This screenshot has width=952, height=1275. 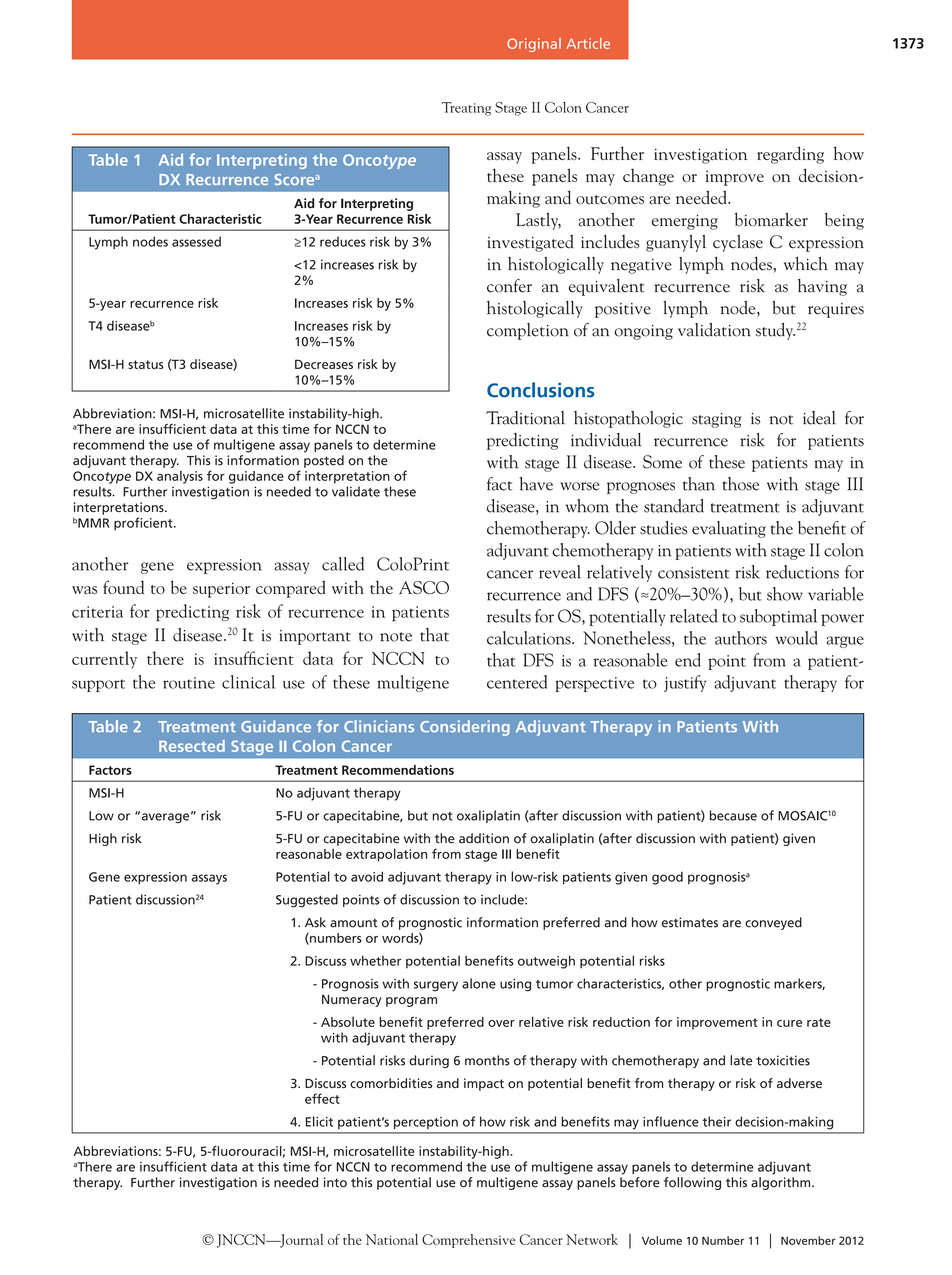 What do you see at coordinates (335, 1182) in the screenshot?
I see `into` at bounding box center [335, 1182].
